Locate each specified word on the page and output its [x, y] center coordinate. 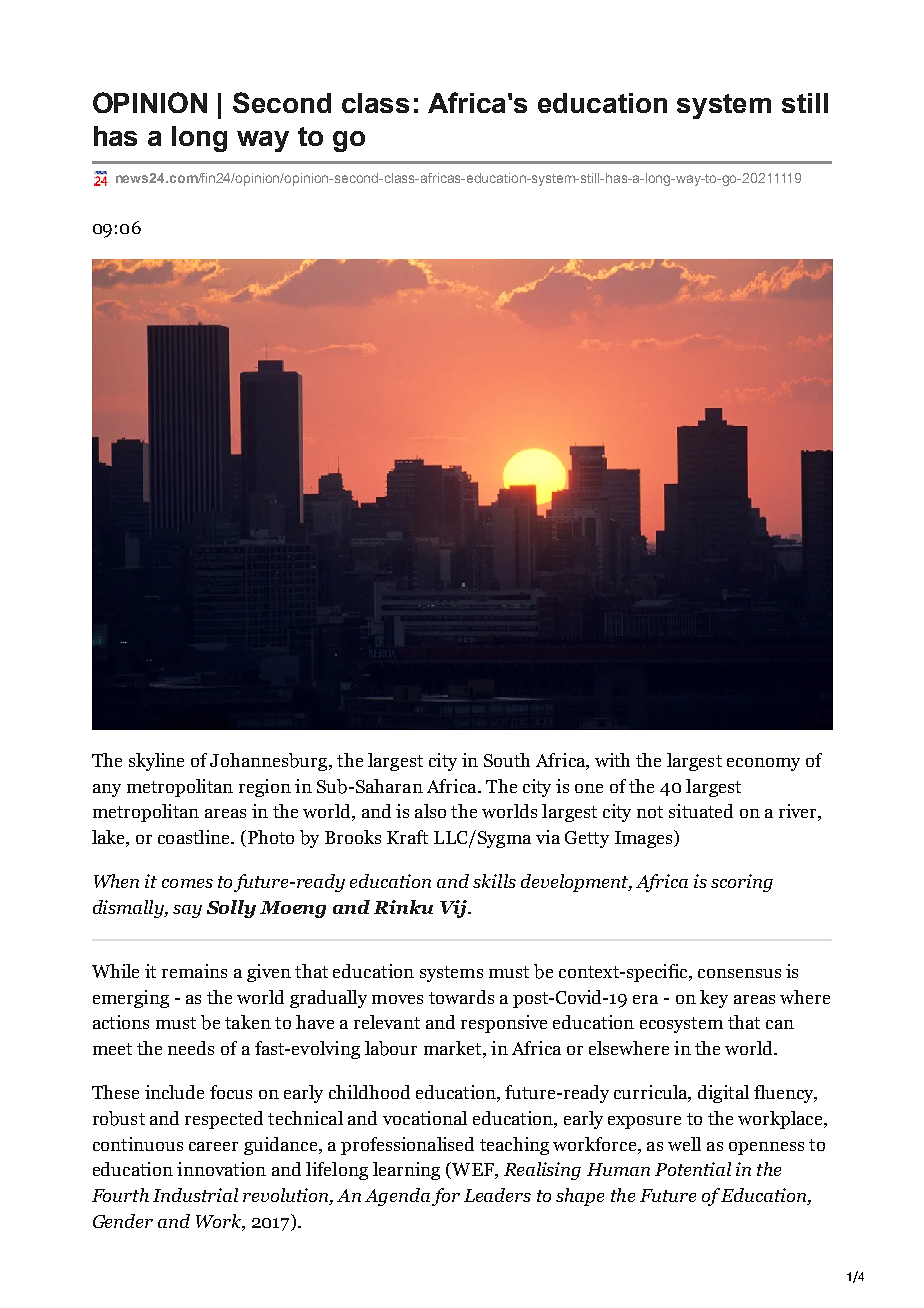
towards [461, 997]
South [507, 760]
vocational [425, 1118]
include [174, 1092]
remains [194, 971]
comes [187, 883]
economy [763, 764]
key [714, 999]
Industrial [195, 1195]
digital [723, 1094]
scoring [742, 883]
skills [494, 881]
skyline [156, 762]
